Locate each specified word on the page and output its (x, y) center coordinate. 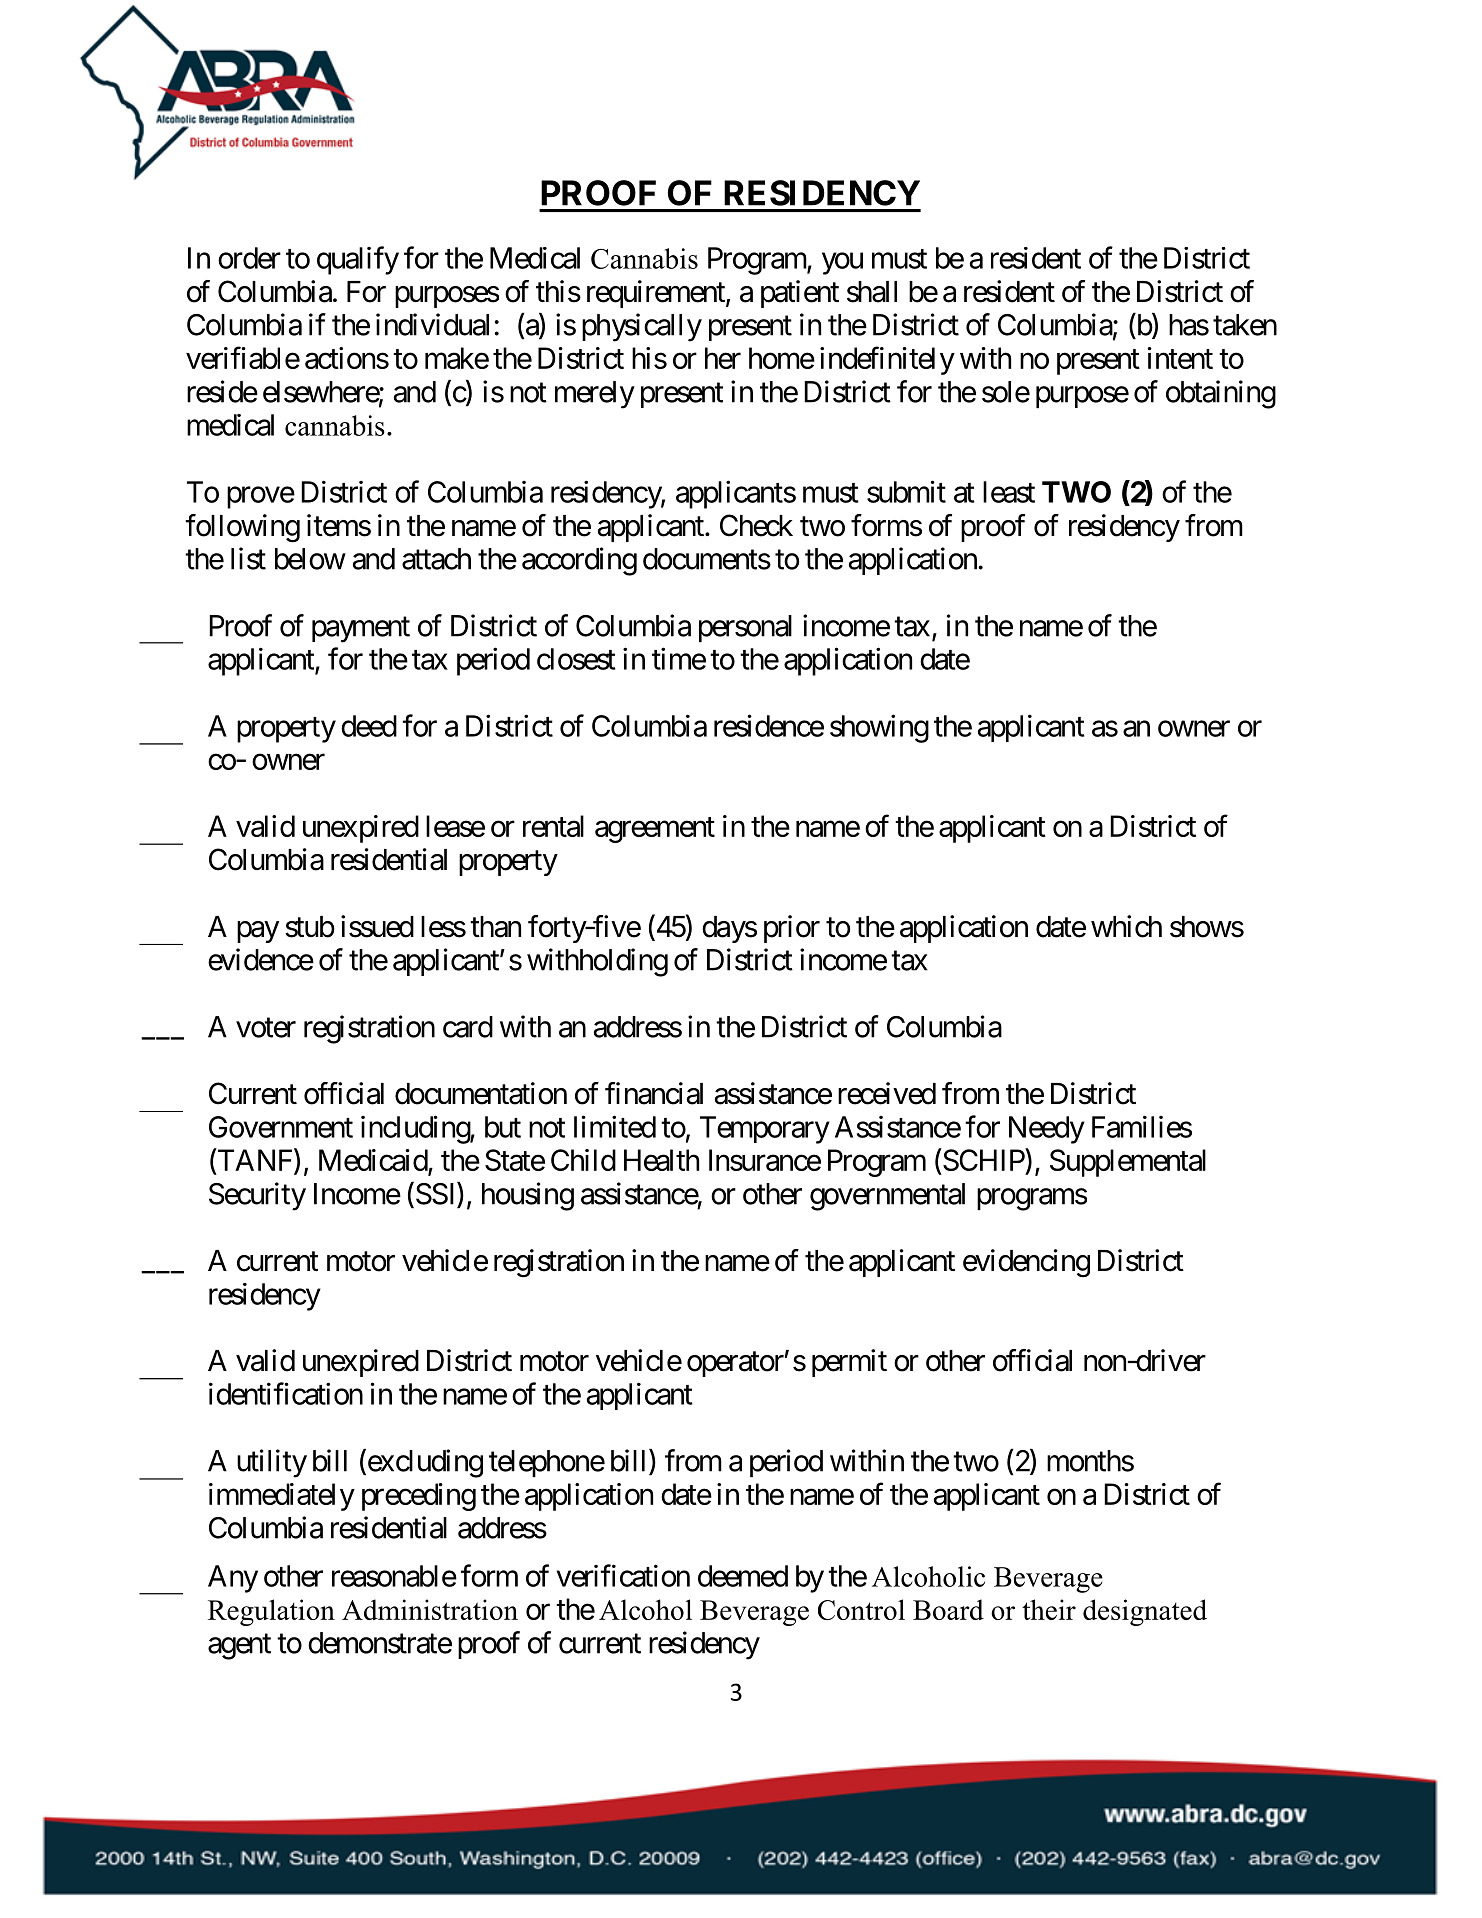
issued (377, 926)
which (1126, 926)
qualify (358, 260)
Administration (430, 1609)
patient (800, 294)
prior (792, 929)
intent (1180, 358)
